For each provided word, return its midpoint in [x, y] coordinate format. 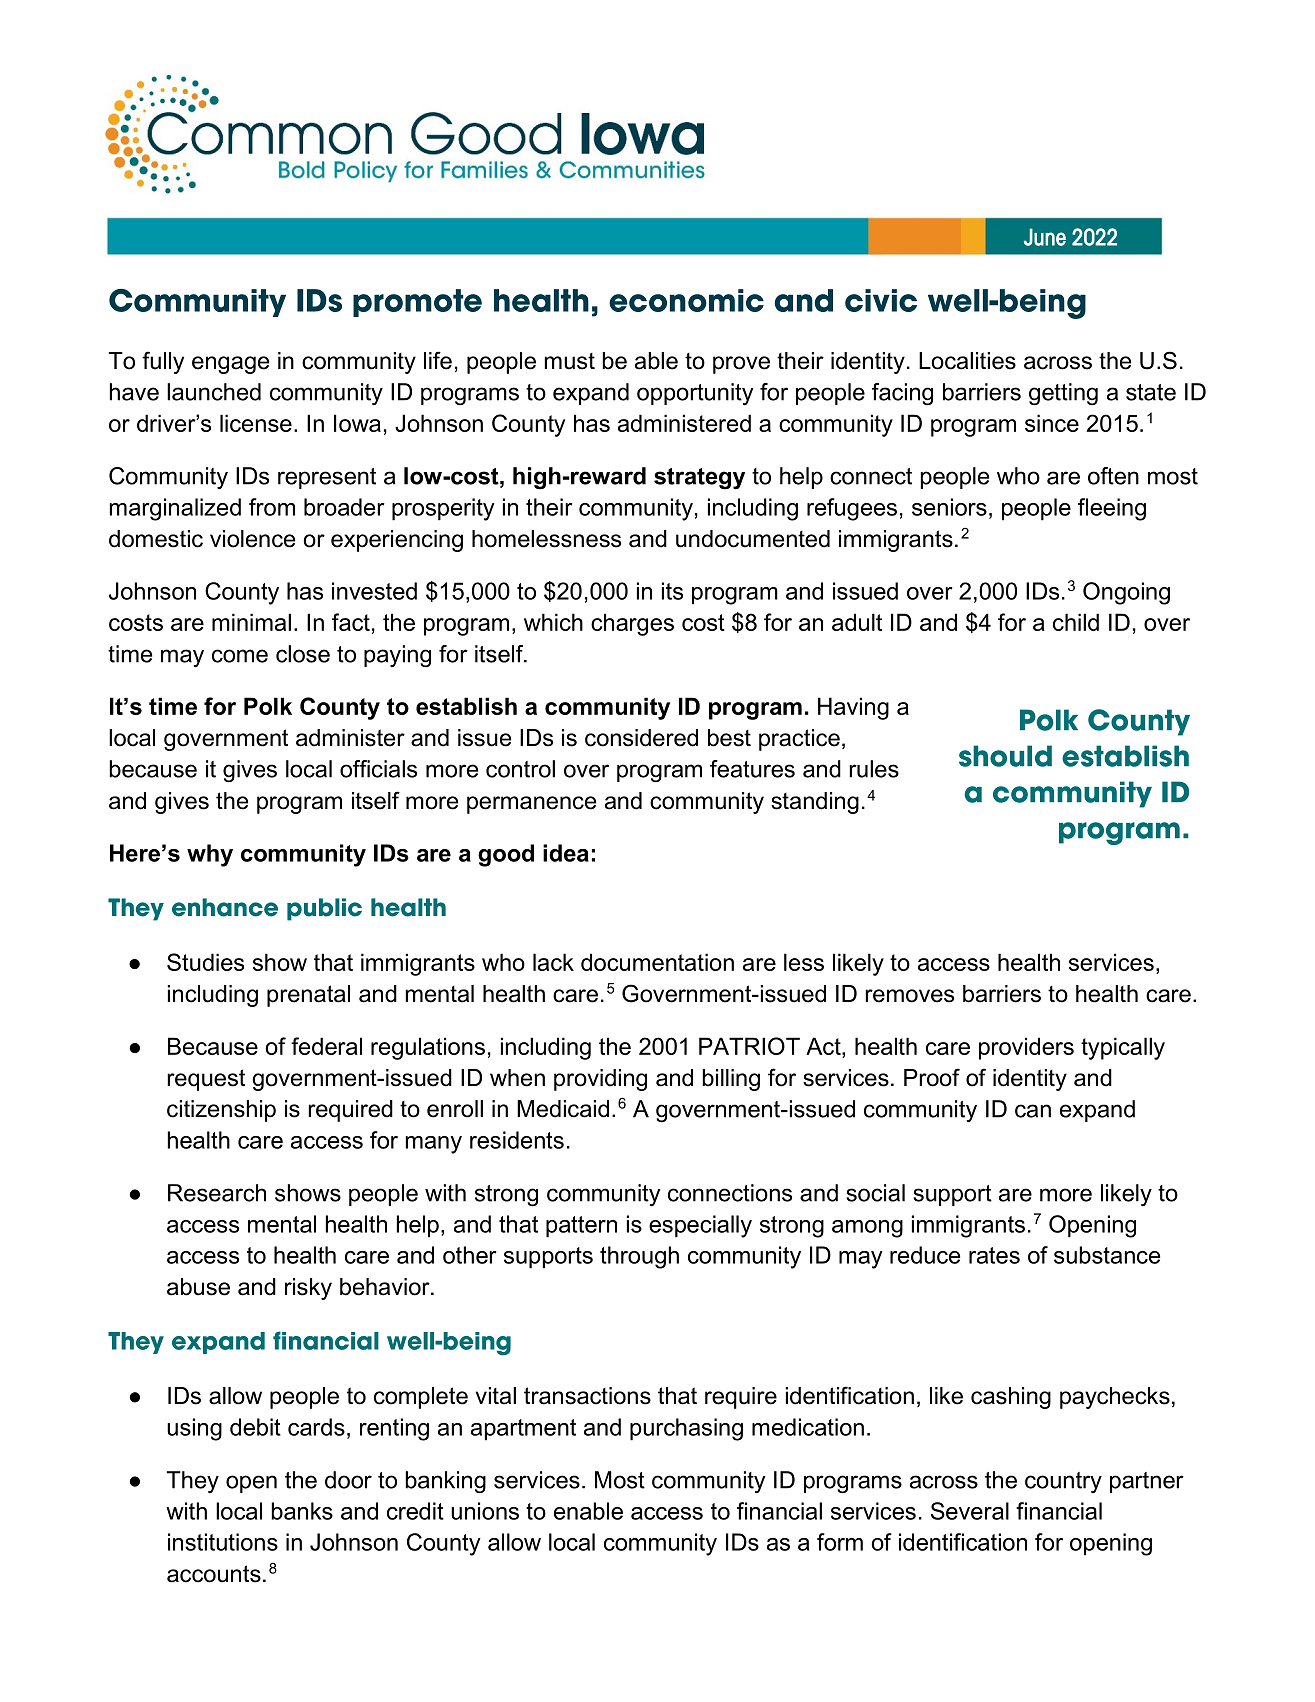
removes [909, 996]
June [1045, 237]
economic [686, 300]
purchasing [686, 1429]
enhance [225, 907]
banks [302, 1511]
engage [230, 365]
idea [566, 853]
